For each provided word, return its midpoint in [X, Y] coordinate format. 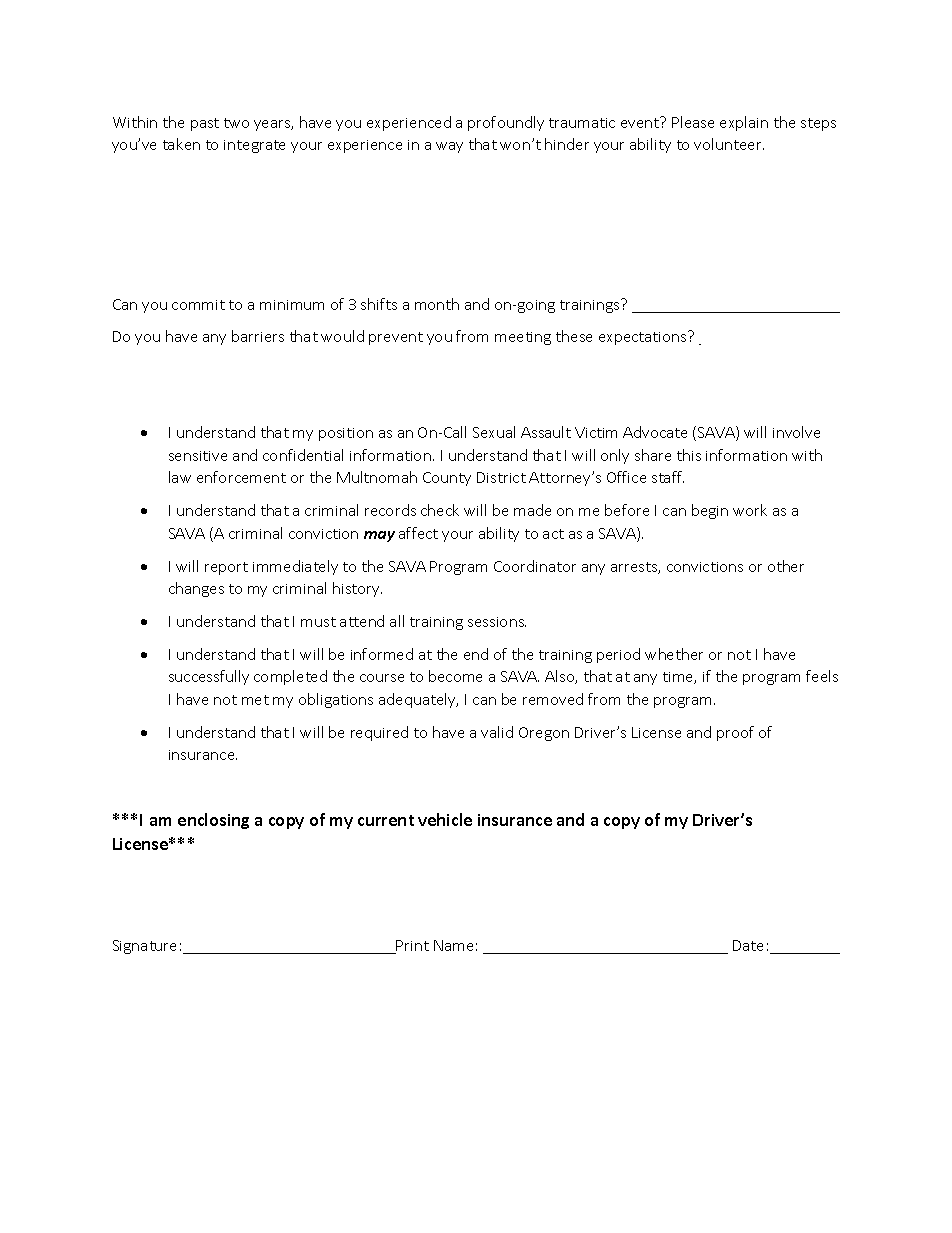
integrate [254, 146]
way [449, 147]
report [226, 568]
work [750, 510]
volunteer [729, 144]
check [440, 510]
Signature [144, 947]
